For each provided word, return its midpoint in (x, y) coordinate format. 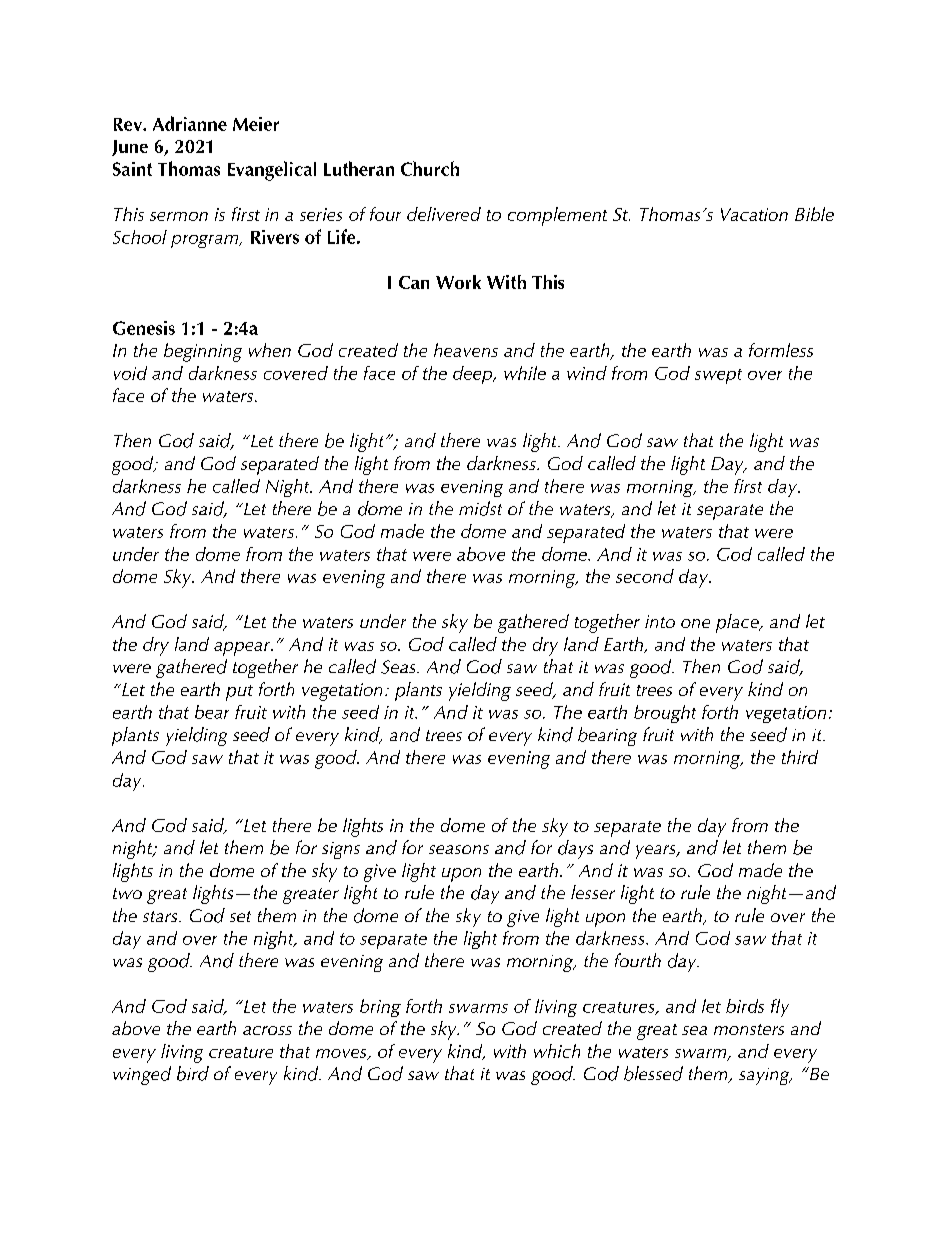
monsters (749, 1029)
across (267, 1030)
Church (430, 168)
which (557, 1051)
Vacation (754, 214)
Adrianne (190, 123)
